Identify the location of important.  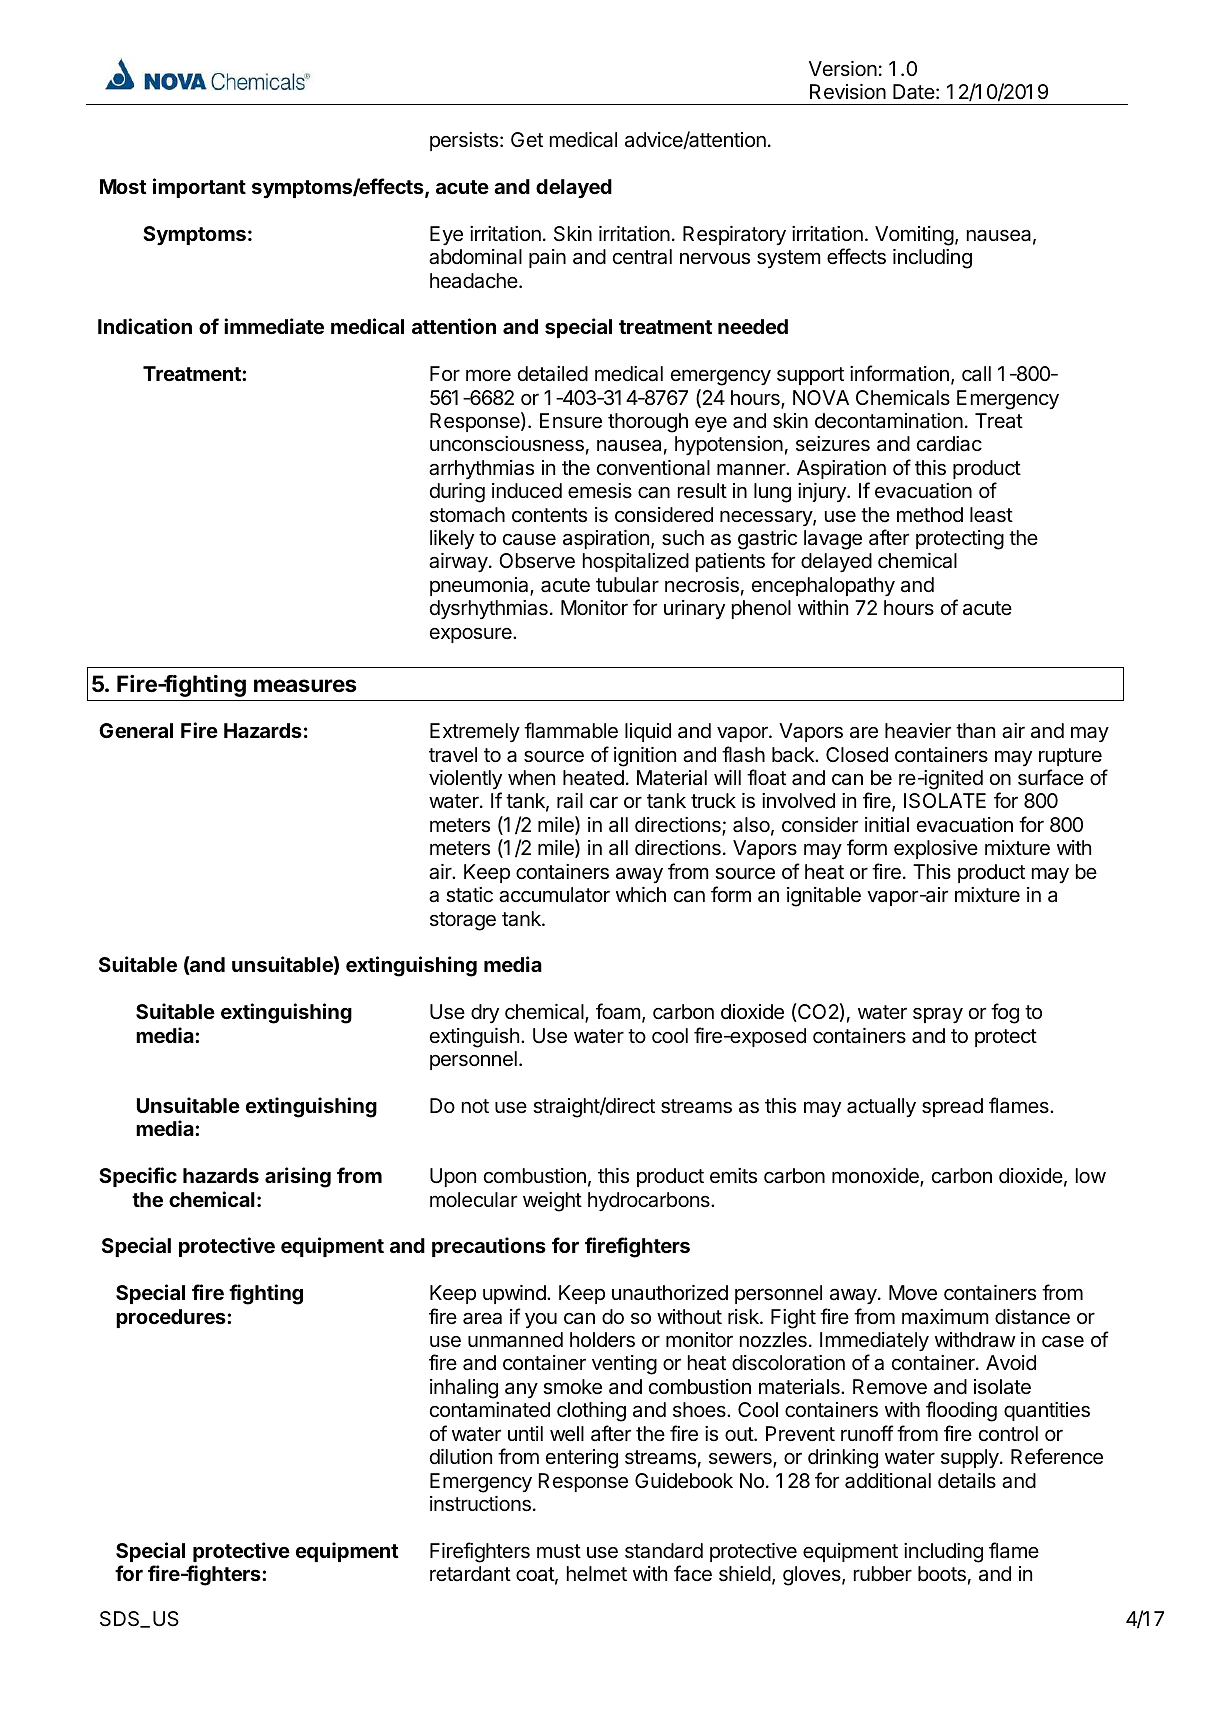
(199, 188).
